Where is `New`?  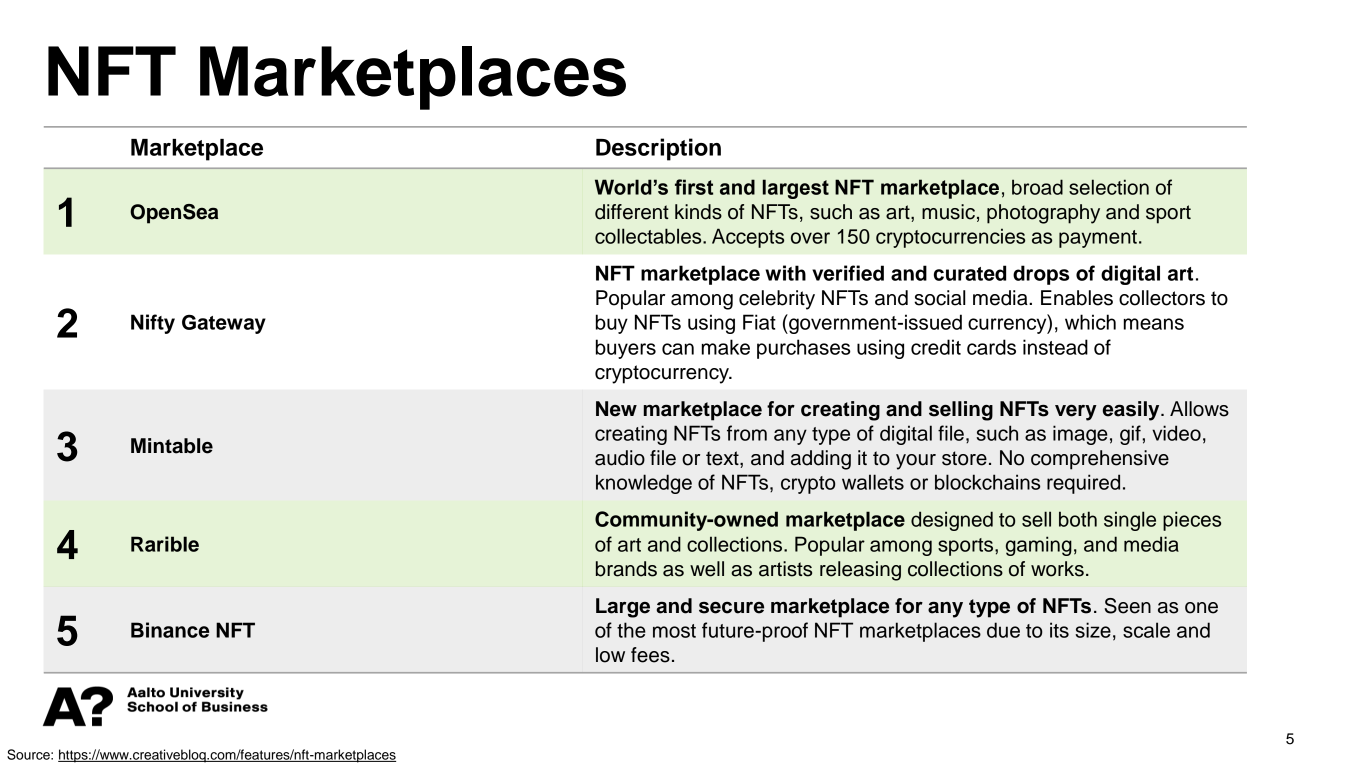 New is located at coordinates (616, 409).
